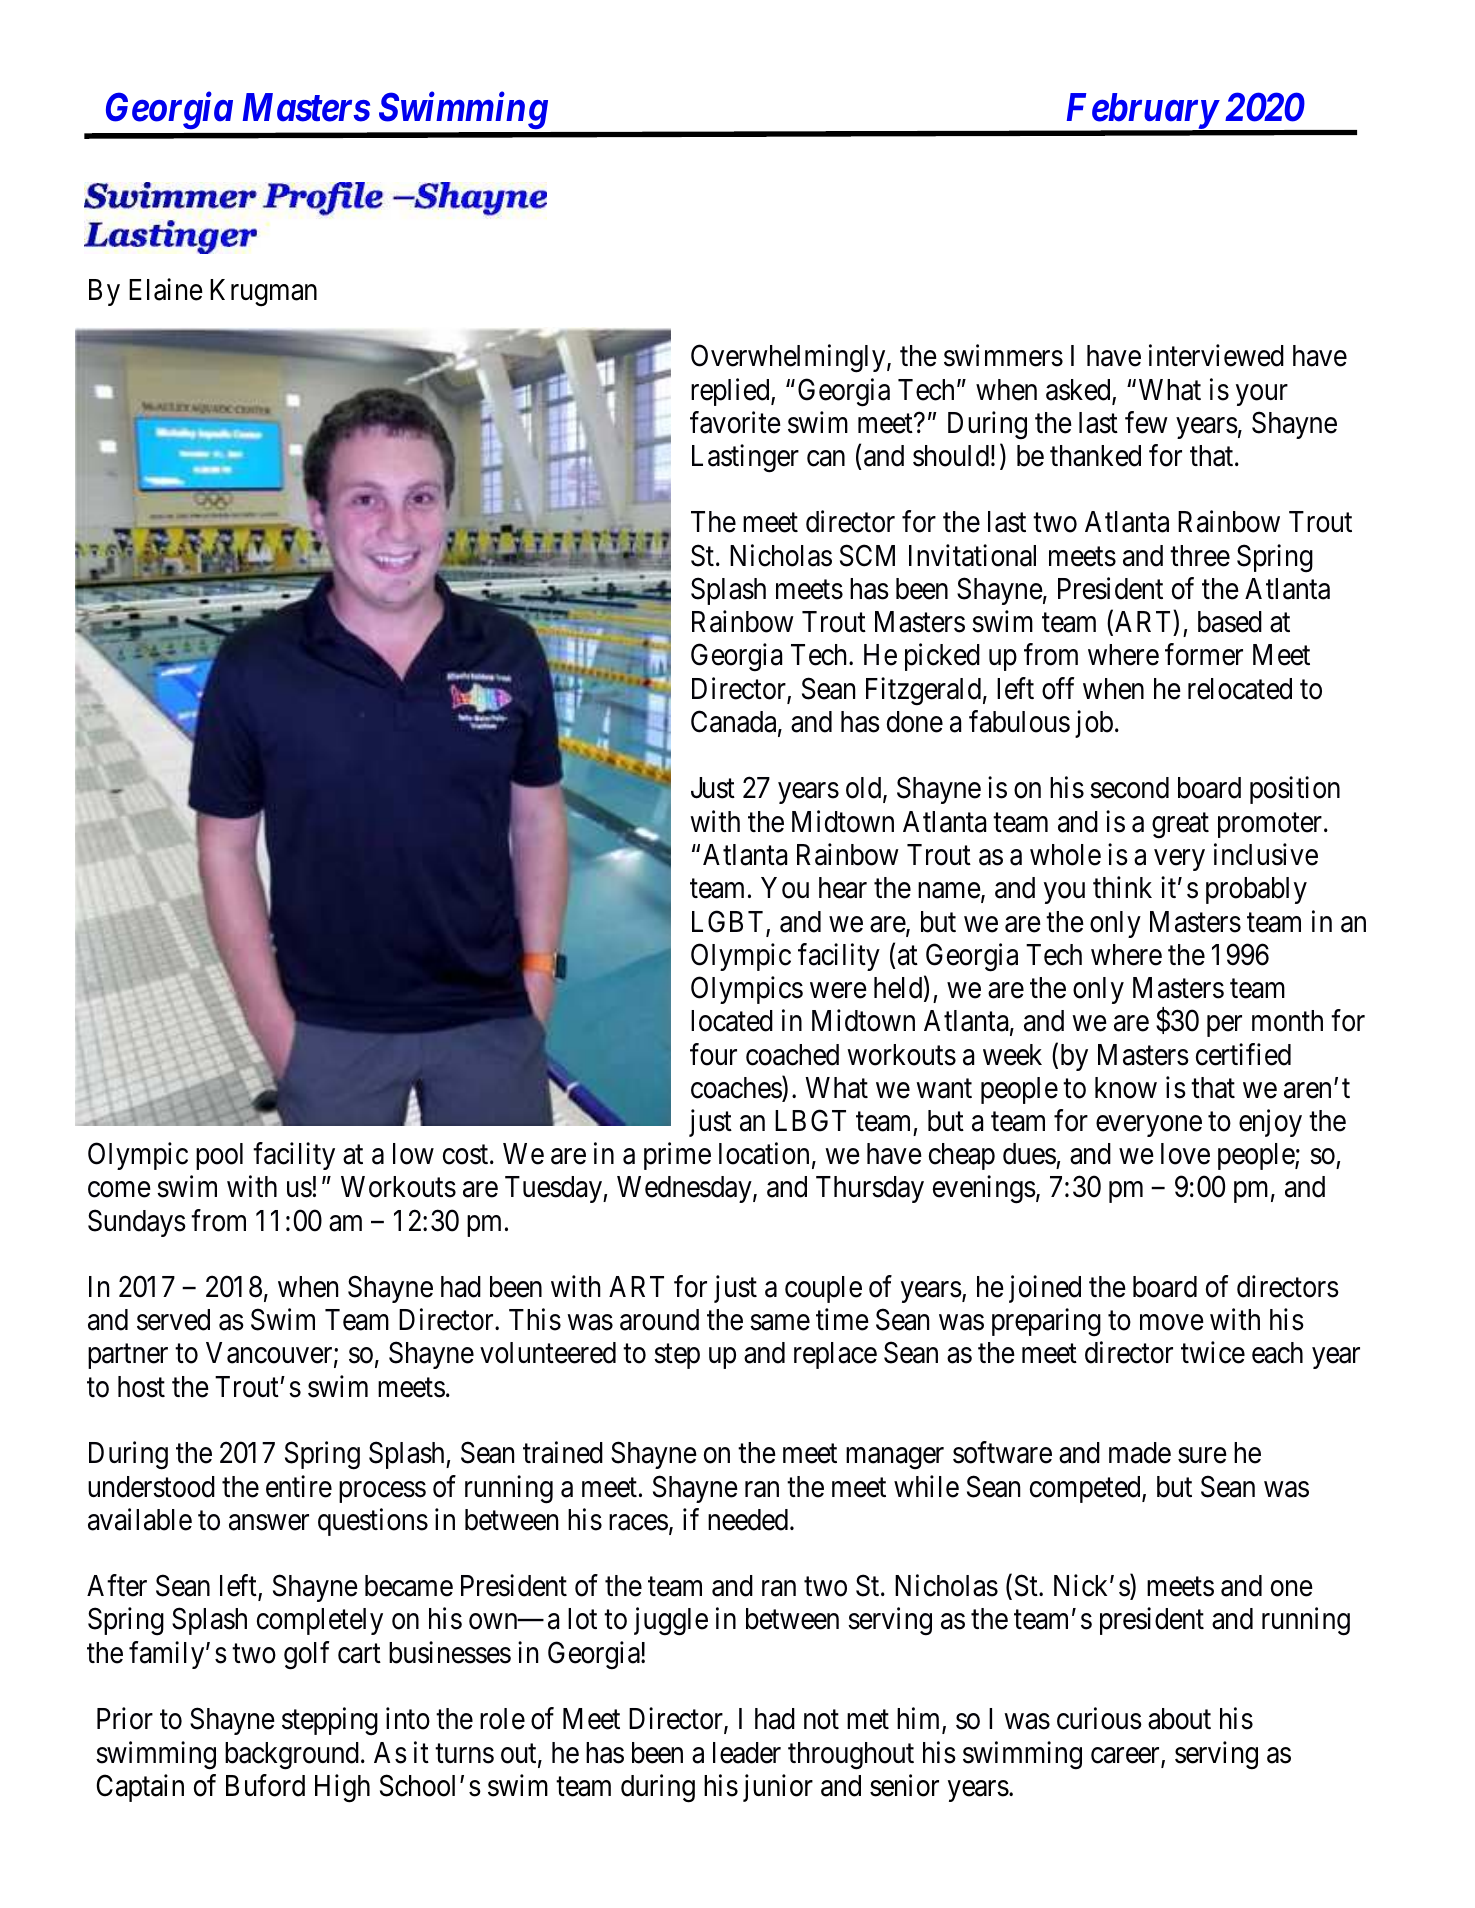 The width and height of the document is (1475, 1908). I want to click on interviewed, so click(1216, 356).
